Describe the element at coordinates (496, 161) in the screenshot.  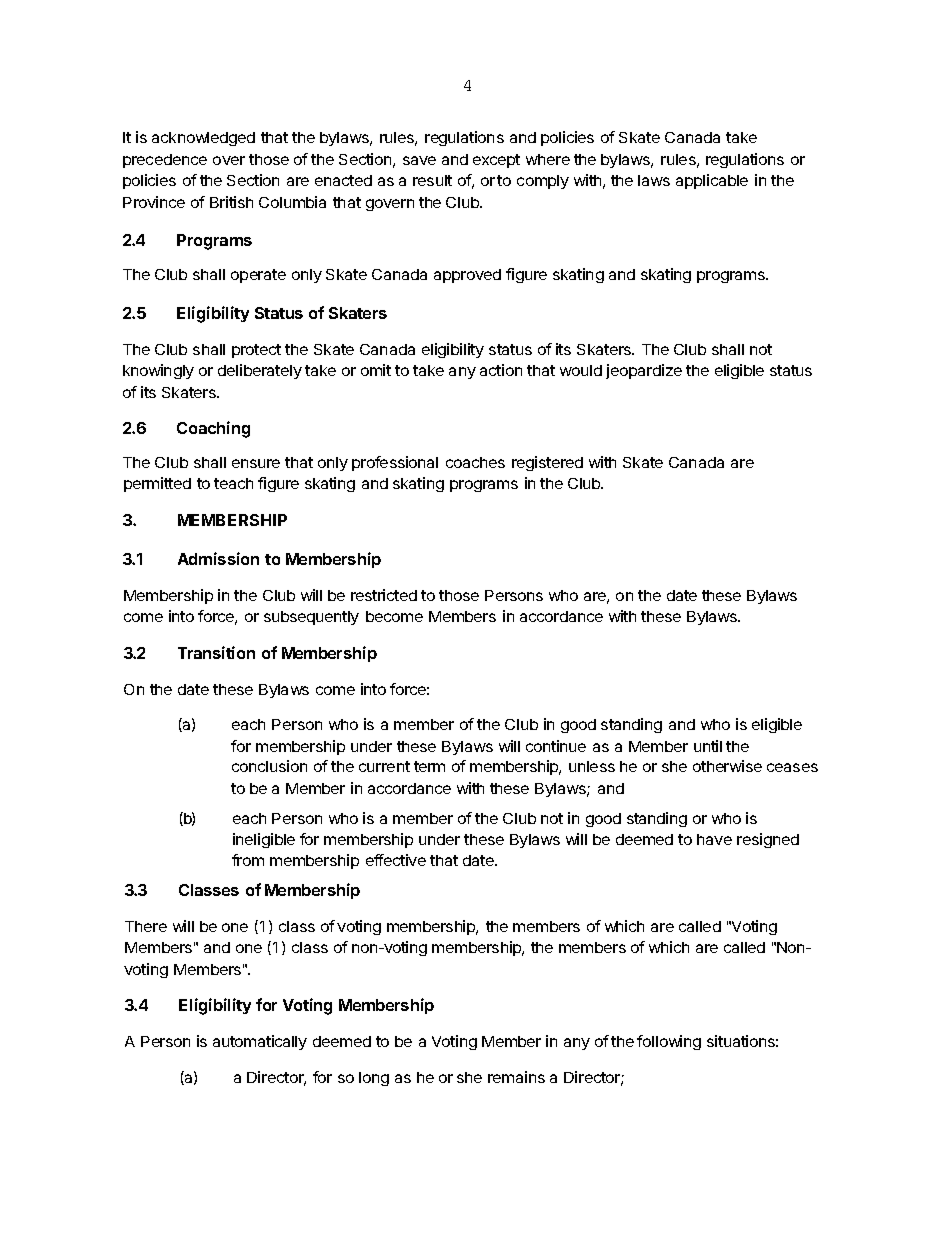
I see `except` at that location.
